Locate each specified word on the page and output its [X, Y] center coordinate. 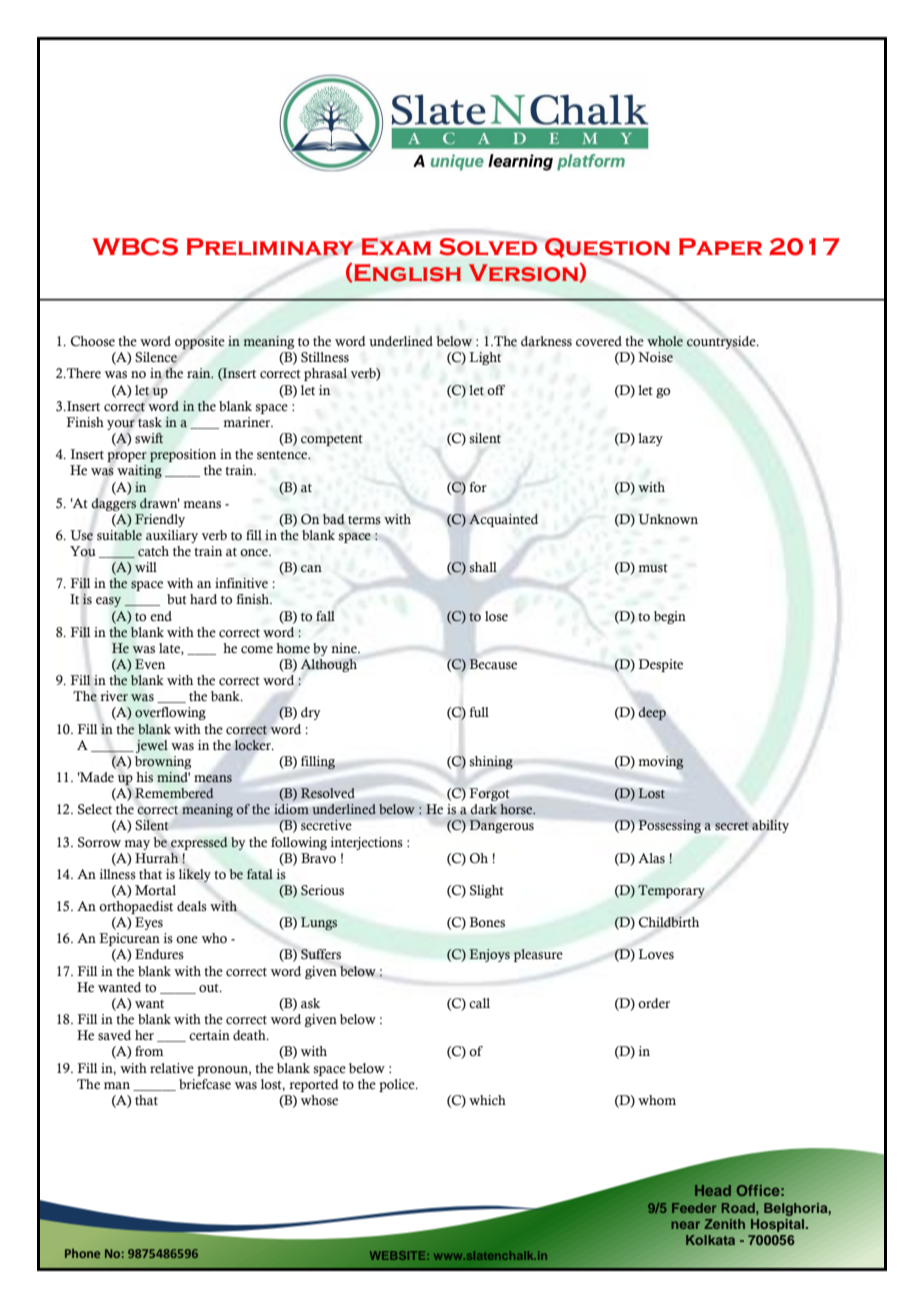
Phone [82, 1253]
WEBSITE [399, 1255]
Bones [487, 922]
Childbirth [669, 922]
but [177, 599]
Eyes [149, 923]
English [407, 273]
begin [670, 617]
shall [483, 567]
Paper [720, 247]
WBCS [135, 247]
